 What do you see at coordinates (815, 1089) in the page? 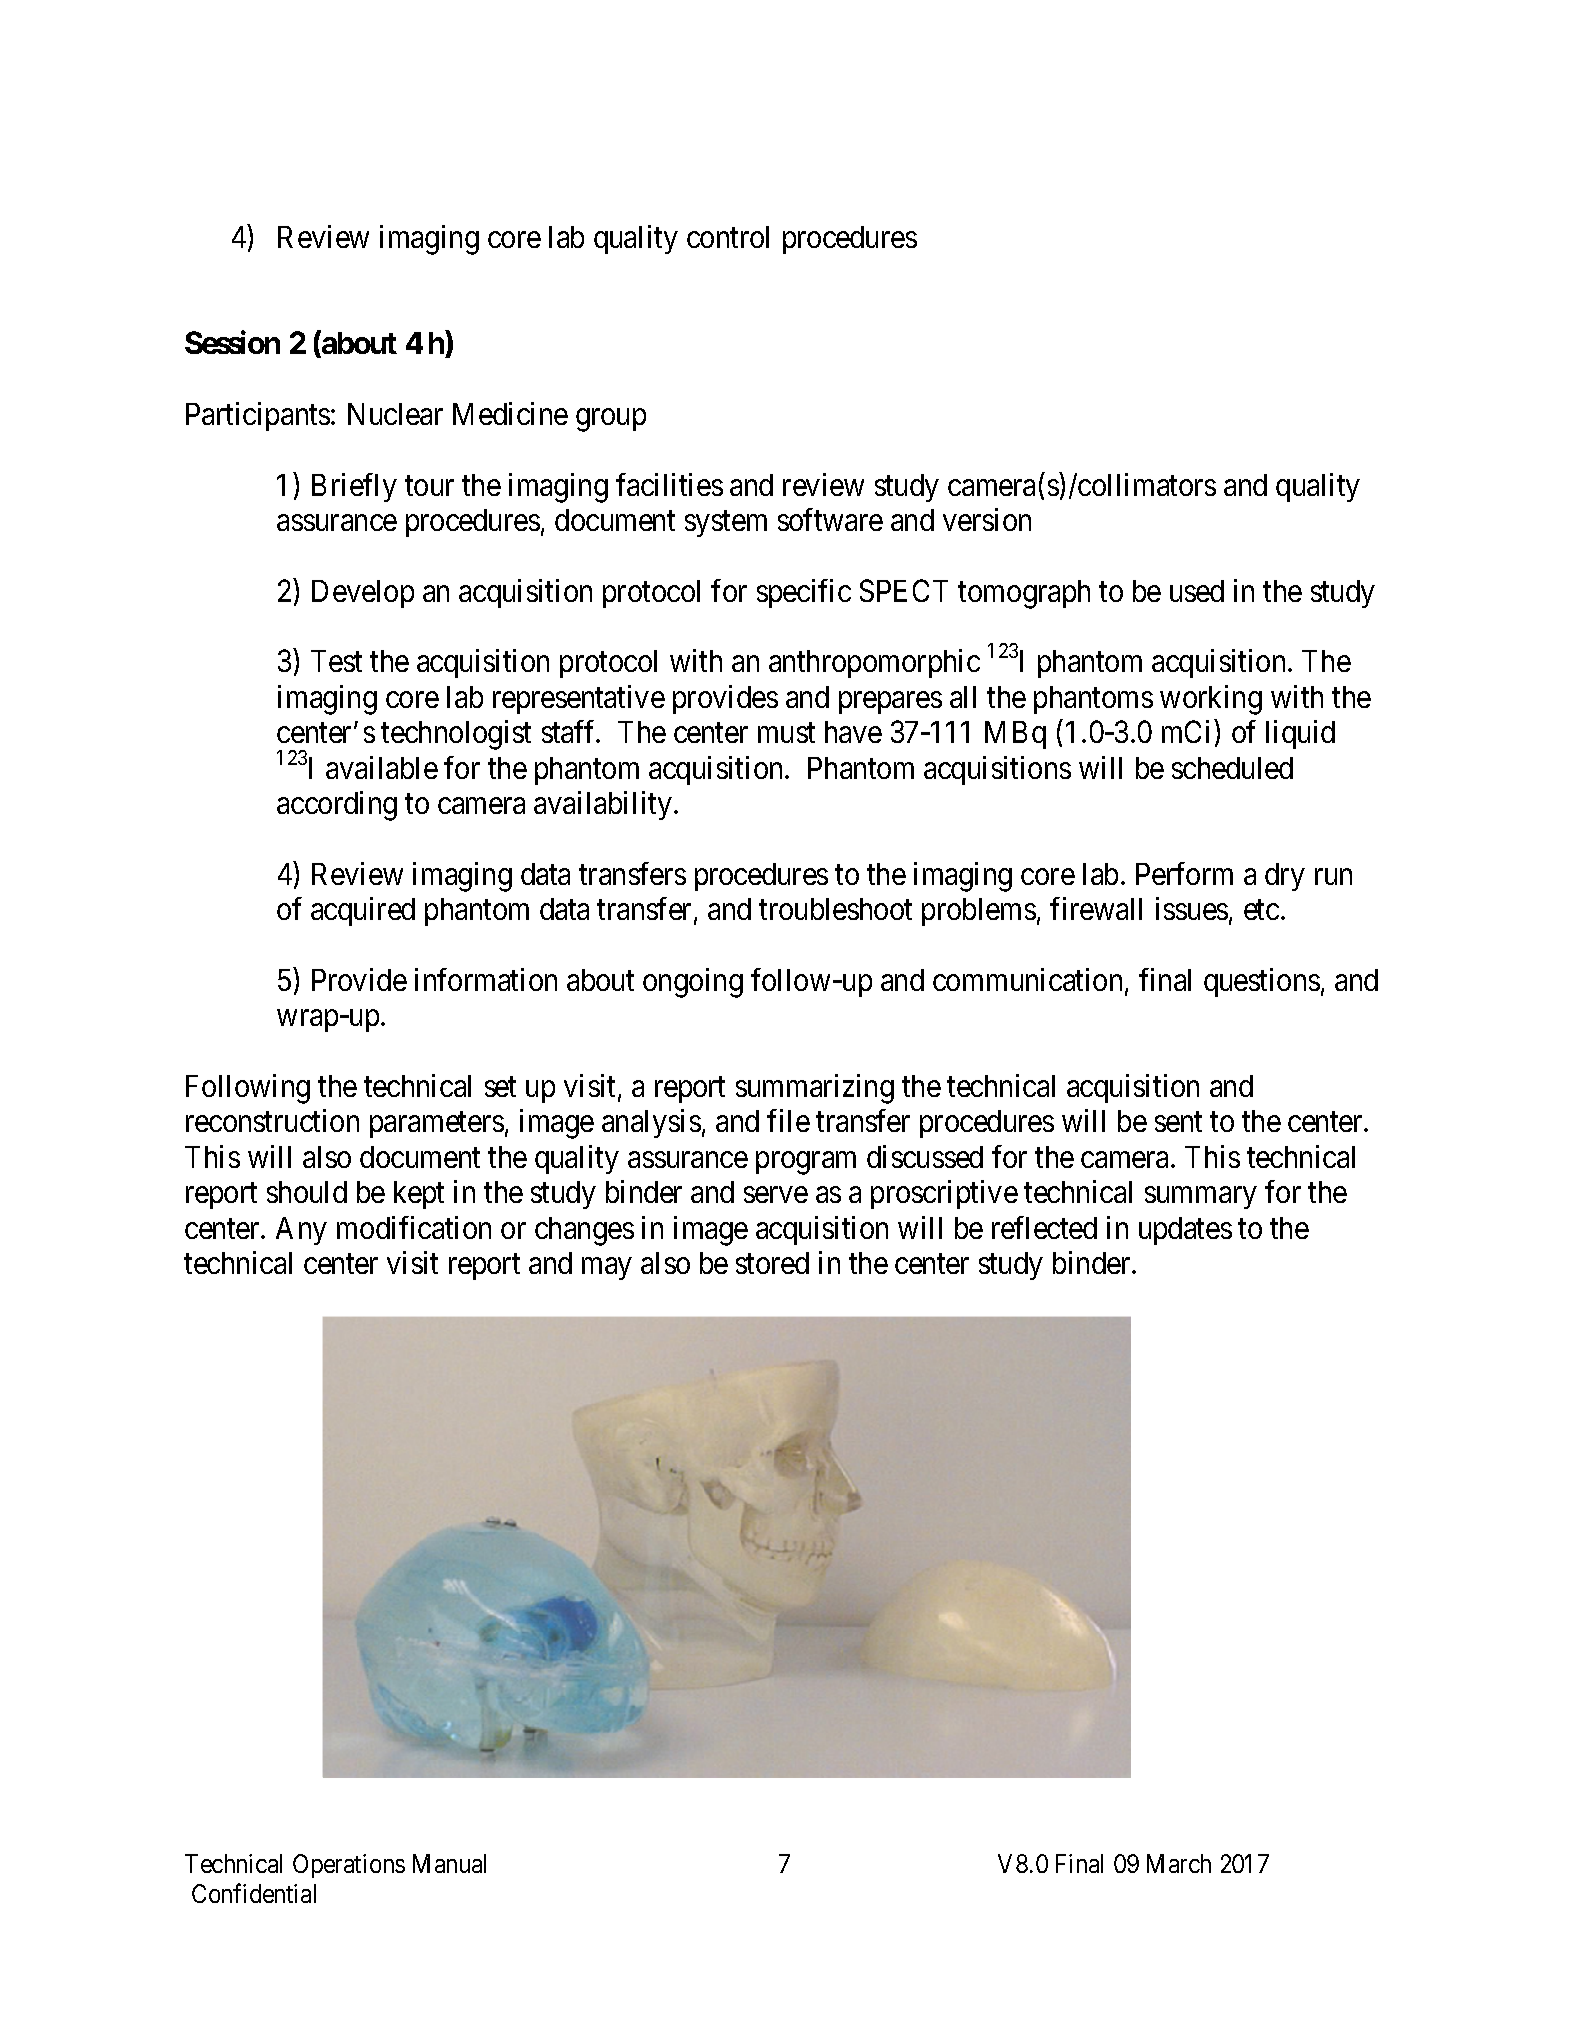
I see `summarizing` at bounding box center [815, 1089].
